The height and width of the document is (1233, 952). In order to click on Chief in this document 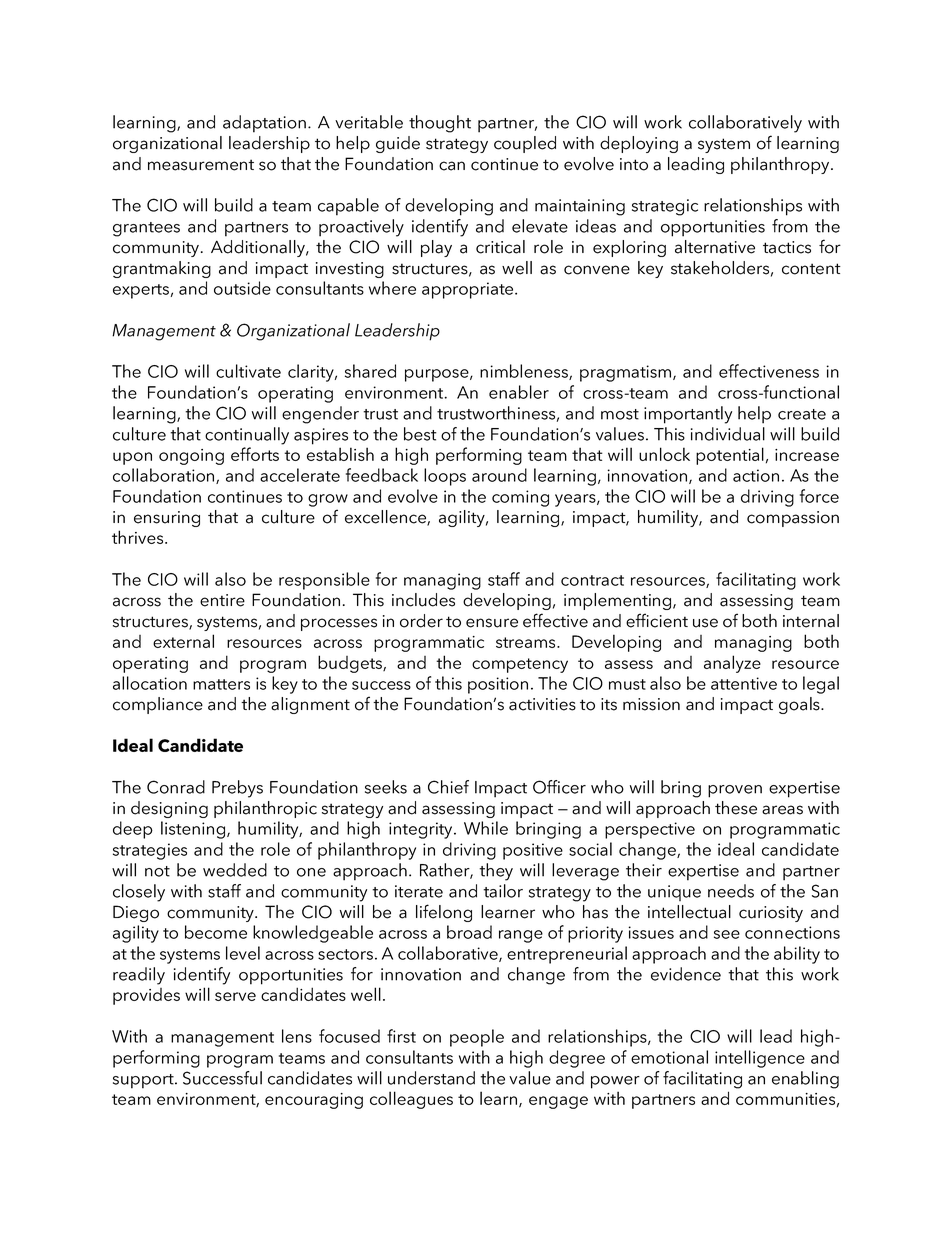, I will do `click(448, 787)`.
